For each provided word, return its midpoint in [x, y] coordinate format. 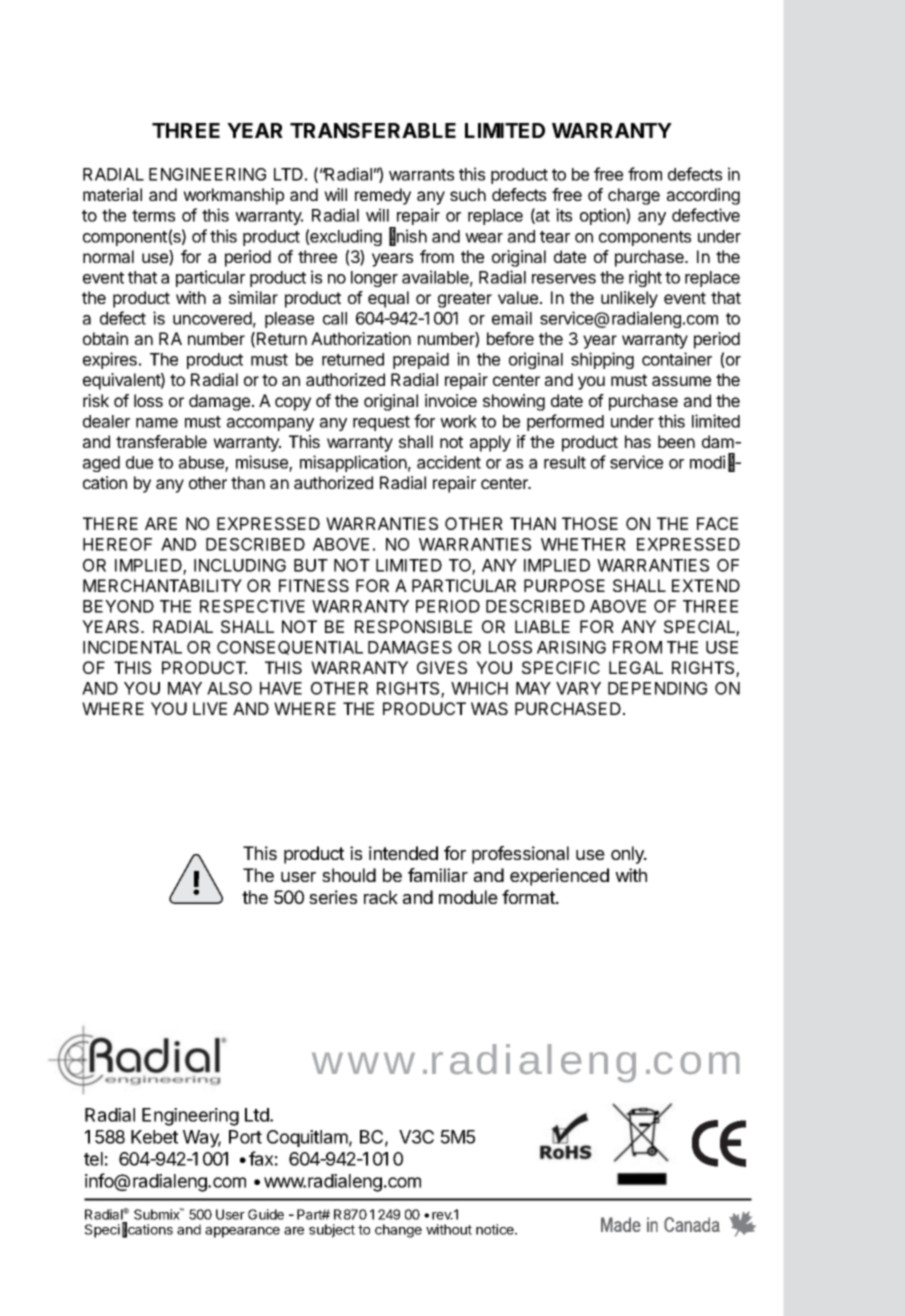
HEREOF [117, 544]
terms [153, 216]
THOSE [590, 523]
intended [403, 853]
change [398, 1231]
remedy [383, 196]
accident [449, 462]
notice [496, 1229]
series [333, 897]
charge [634, 196]
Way [202, 1139]
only [628, 855]
